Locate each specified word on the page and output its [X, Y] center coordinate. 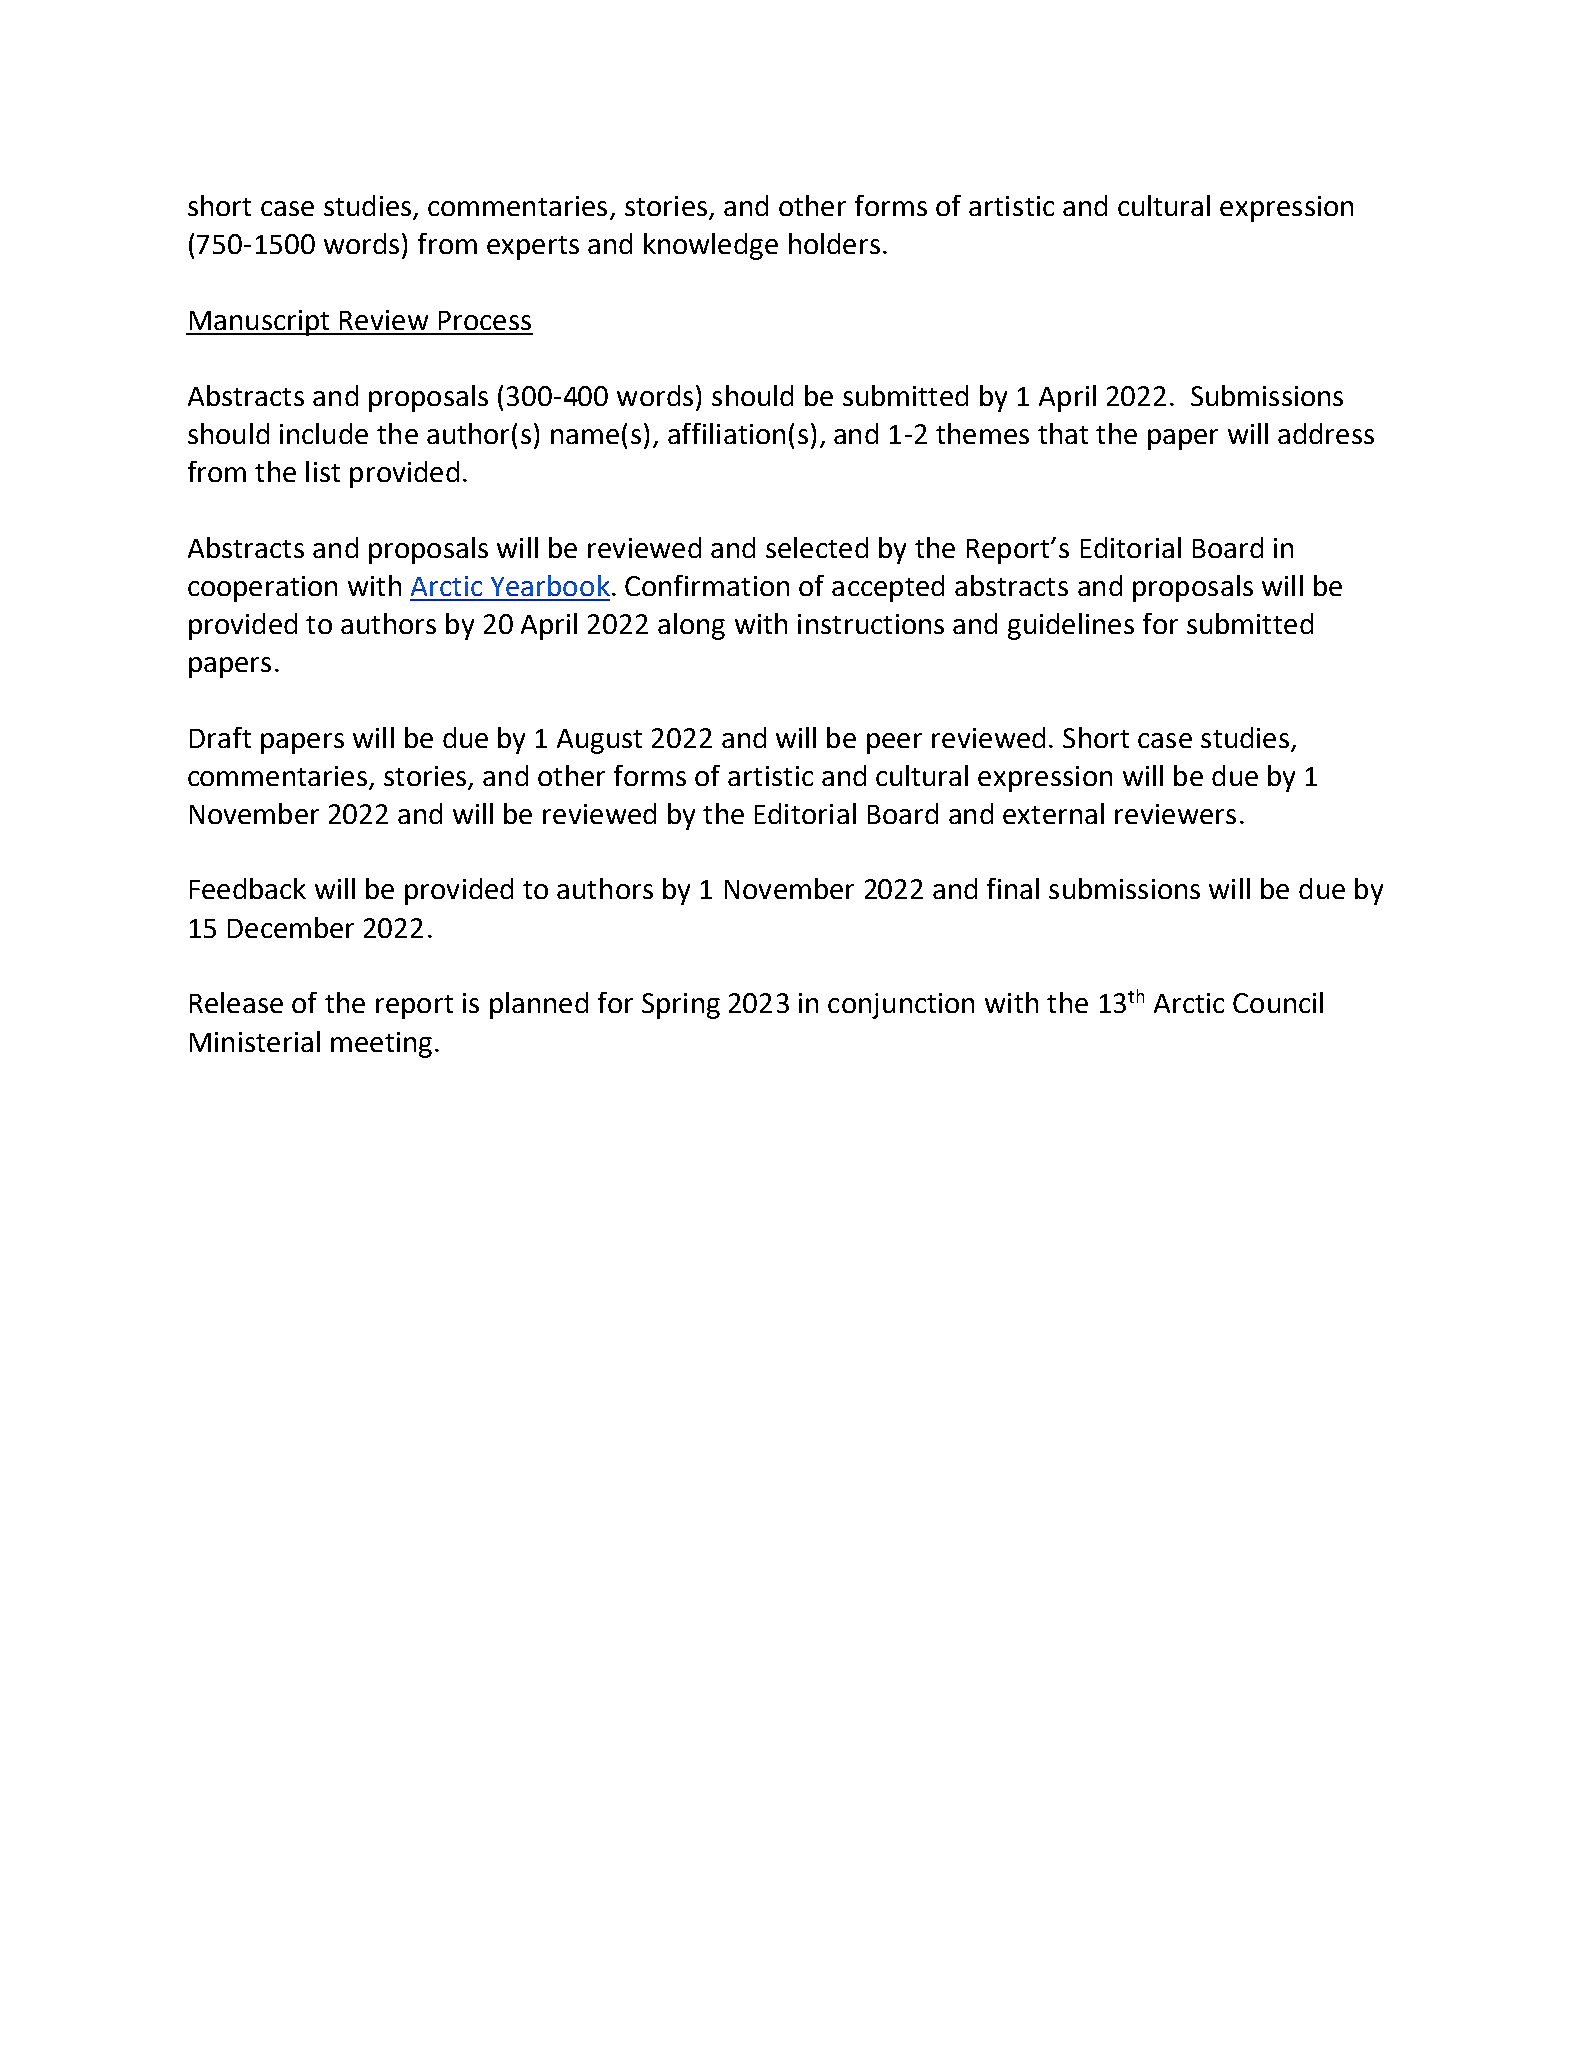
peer [894, 743]
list [323, 471]
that [1063, 433]
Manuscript [259, 323]
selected [817, 547]
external [1053, 813]
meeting [381, 1045]
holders [834, 243]
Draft [220, 737]
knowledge [711, 246]
